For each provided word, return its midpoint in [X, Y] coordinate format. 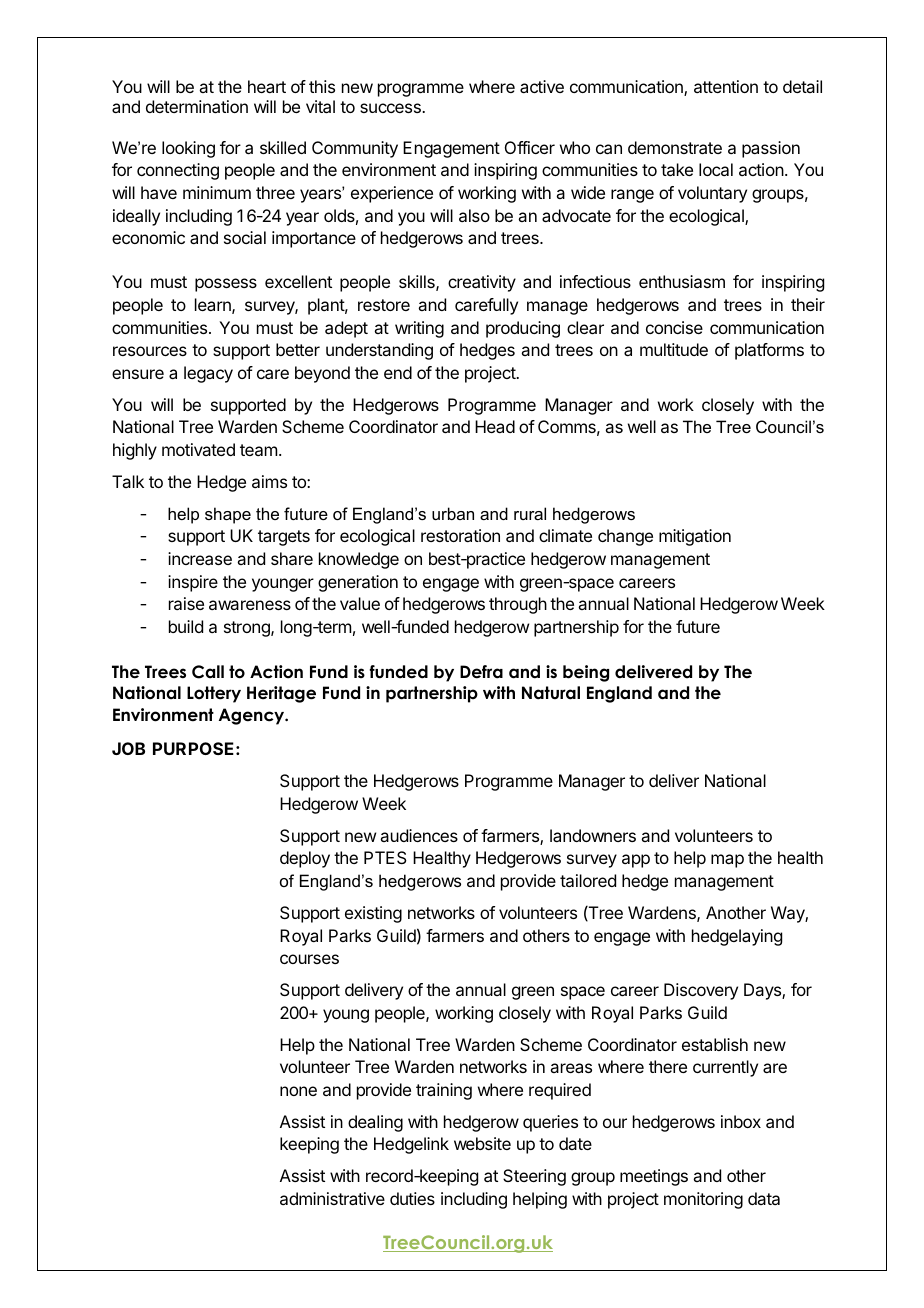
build [186, 626]
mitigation [695, 537]
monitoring [703, 1200]
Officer [530, 147]
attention [726, 86]
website [482, 1143]
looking [188, 149]
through [518, 605]
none [298, 1091]
